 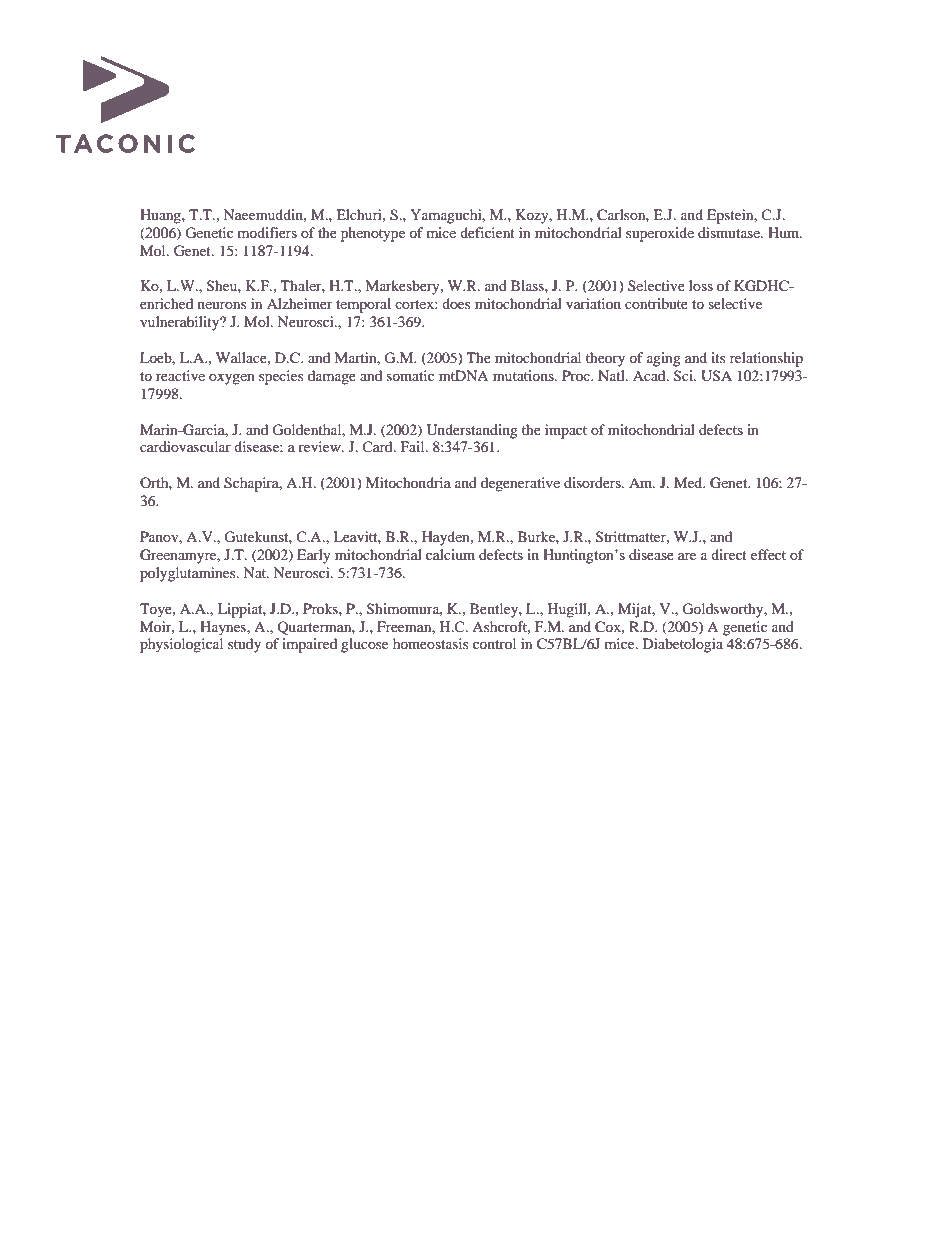 What do you see at coordinates (487, 232) in the screenshot?
I see `deficient` at bounding box center [487, 232].
